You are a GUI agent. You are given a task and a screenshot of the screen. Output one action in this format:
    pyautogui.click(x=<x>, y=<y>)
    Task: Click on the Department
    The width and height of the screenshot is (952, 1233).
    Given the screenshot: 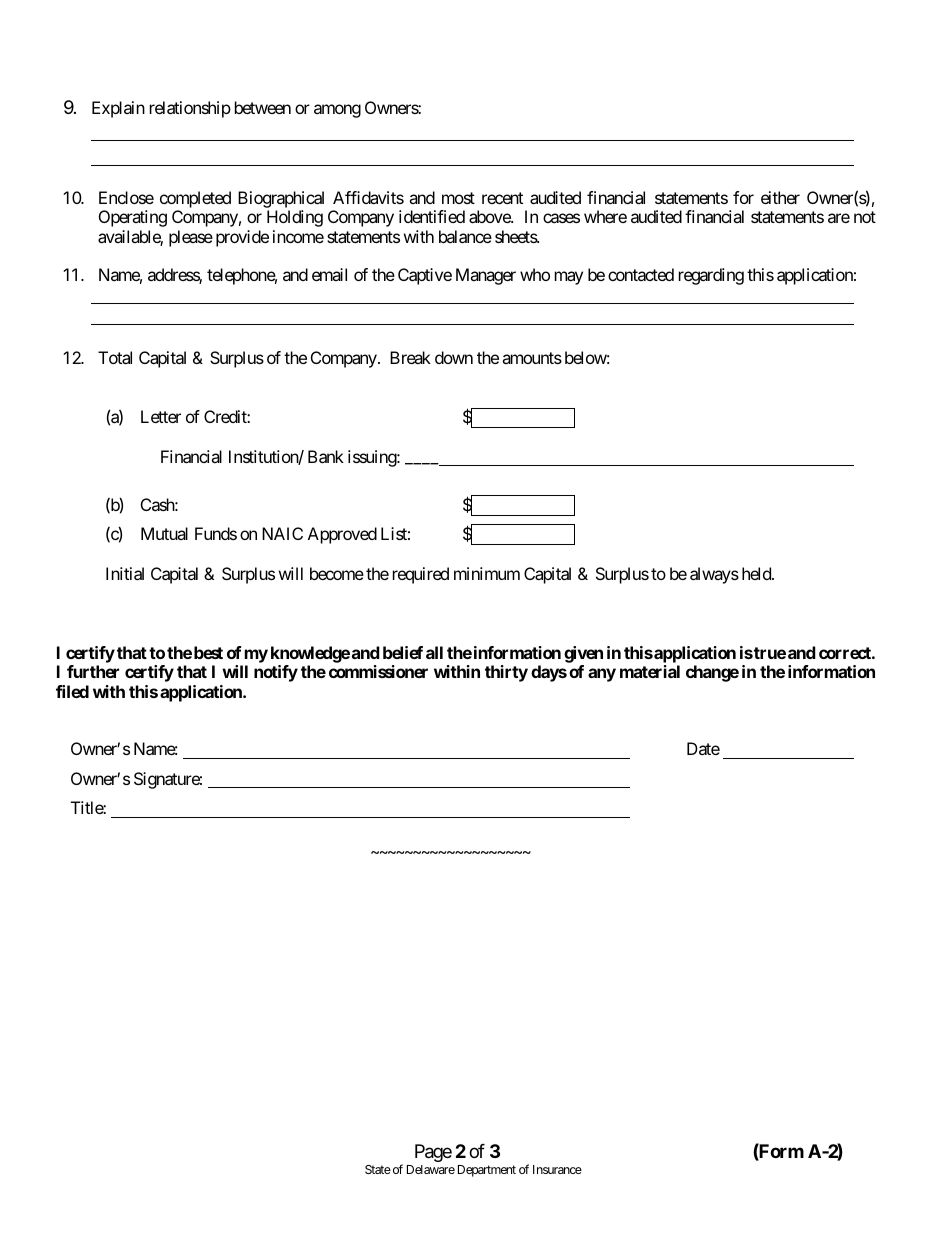 What is the action you would take?
    pyautogui.click(x=487, y=1171)
